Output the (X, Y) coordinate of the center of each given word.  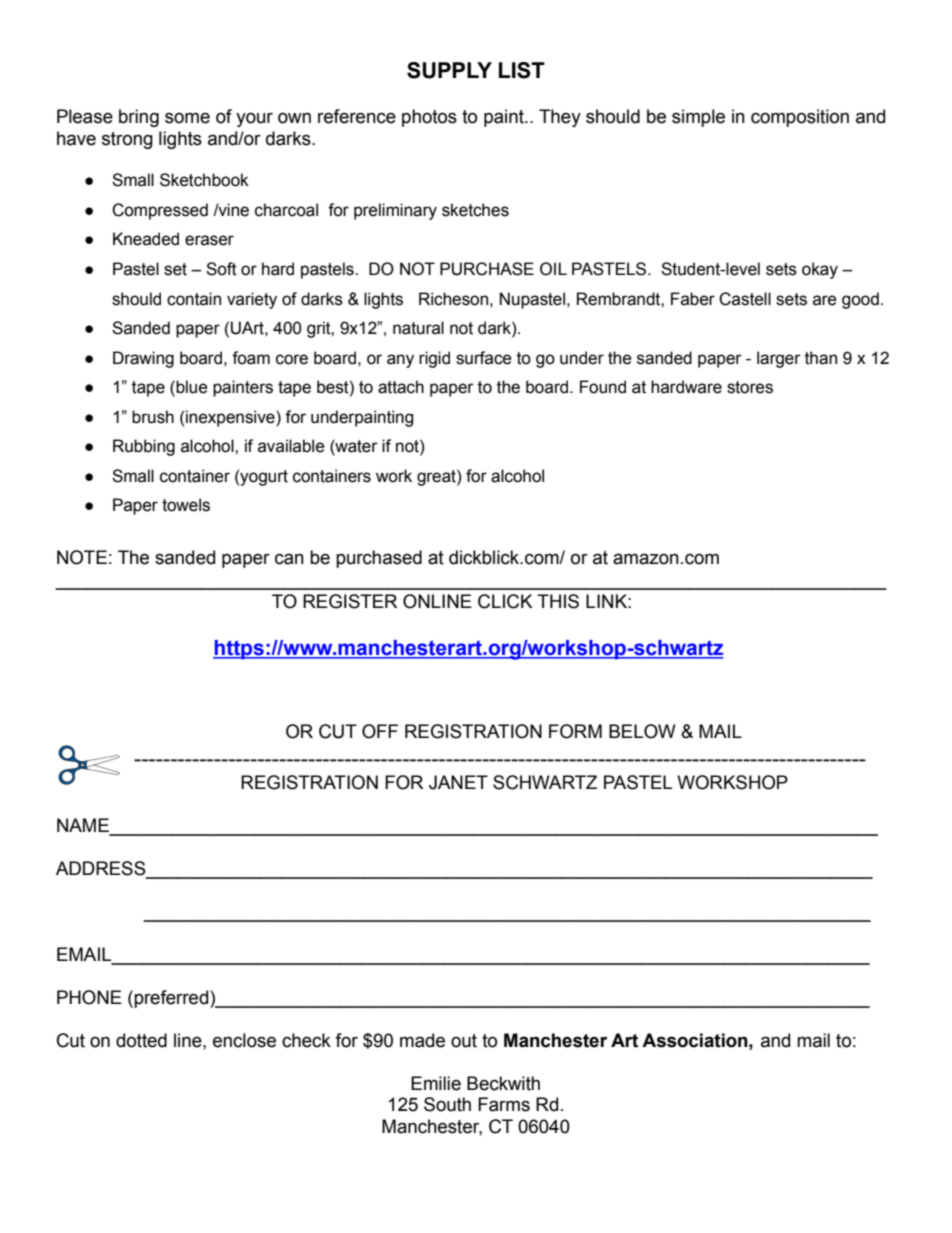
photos (429, 118)
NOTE (82, 557)
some (187, 118)
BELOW (642, 731)
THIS (558, 601)
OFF (380, 731)
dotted (141, 1040)
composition (800, 118)
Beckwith (503, 1083)
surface (484, 358)
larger (779, 359)
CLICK (505, 601)
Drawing (143, 359)
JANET (458, 782)
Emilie (436, 1083)
